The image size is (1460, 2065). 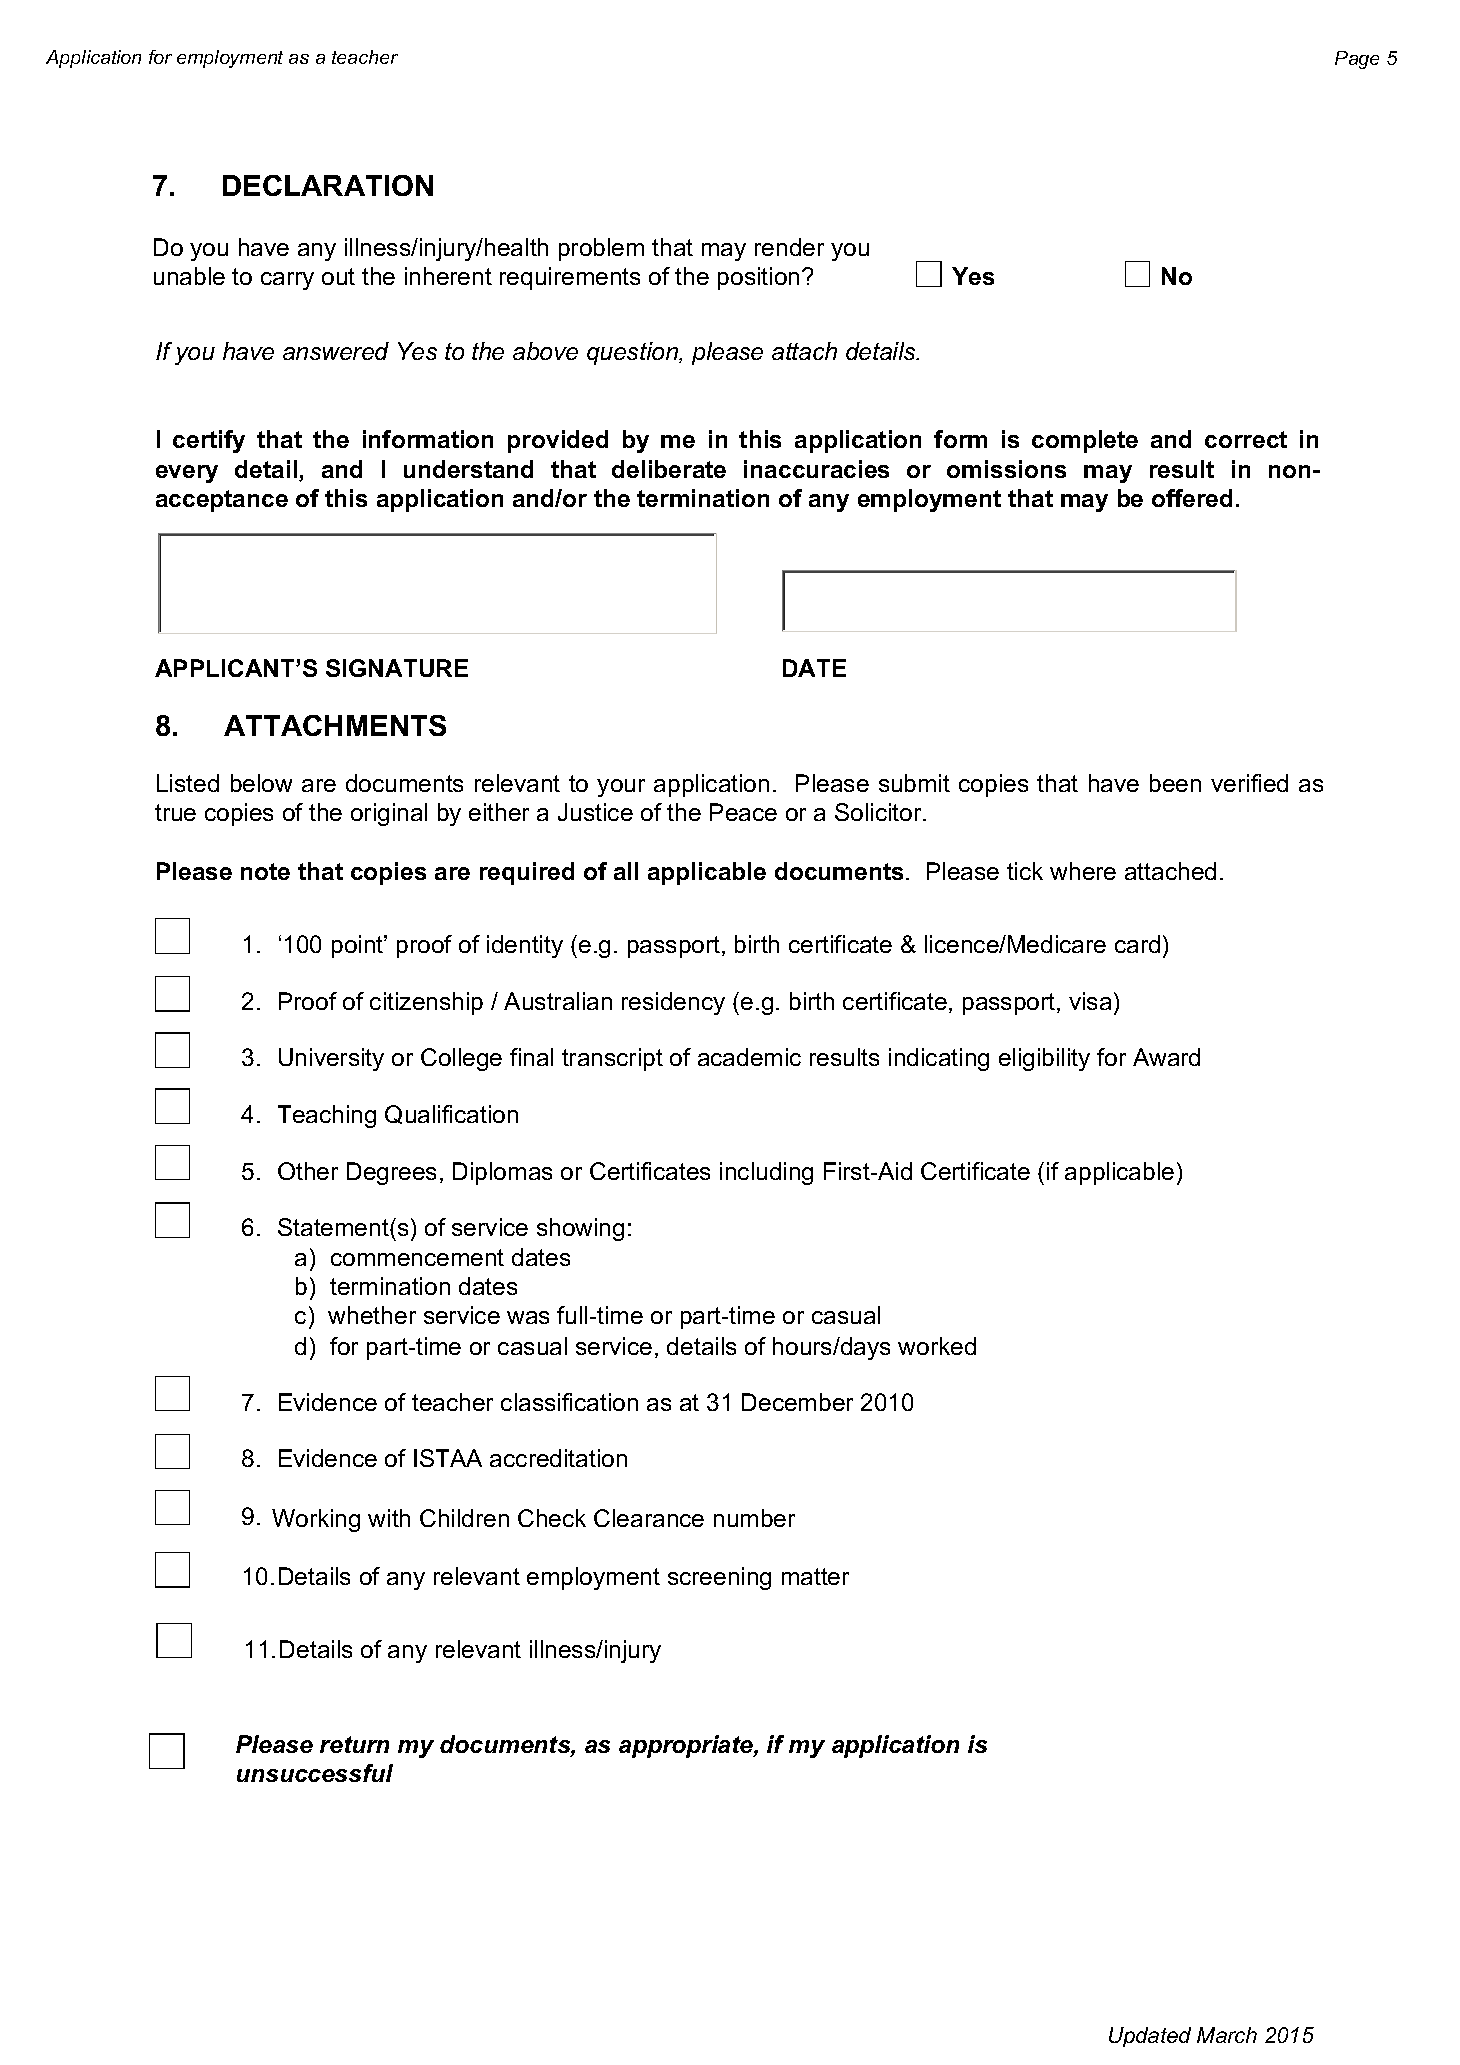 What do you see at coordinates (743, 812) in the page?
I see `Peace` at bounding box center [743, 812].
